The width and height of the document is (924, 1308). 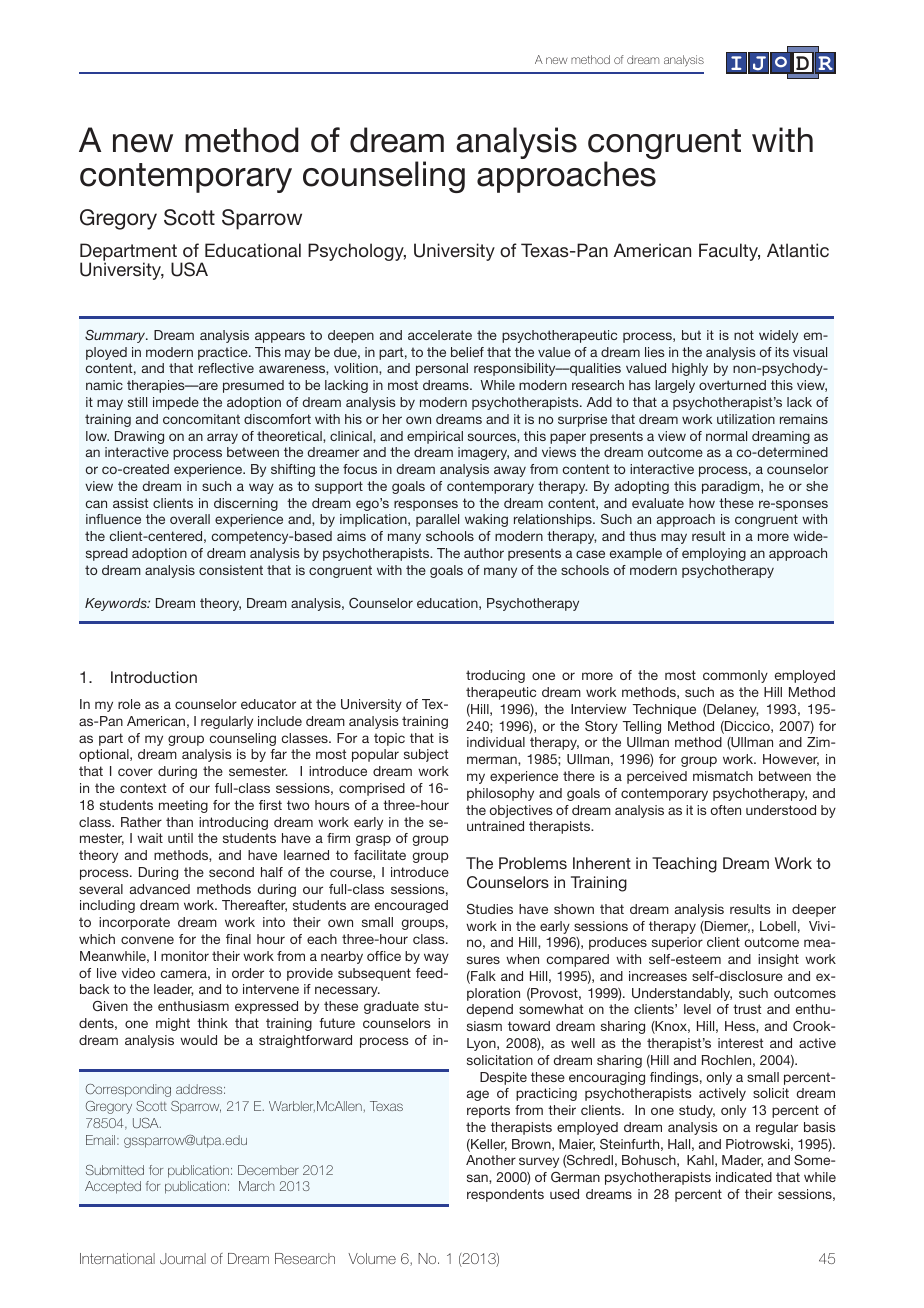 I want to click on Atlantic, so click(x=798, y=250).
